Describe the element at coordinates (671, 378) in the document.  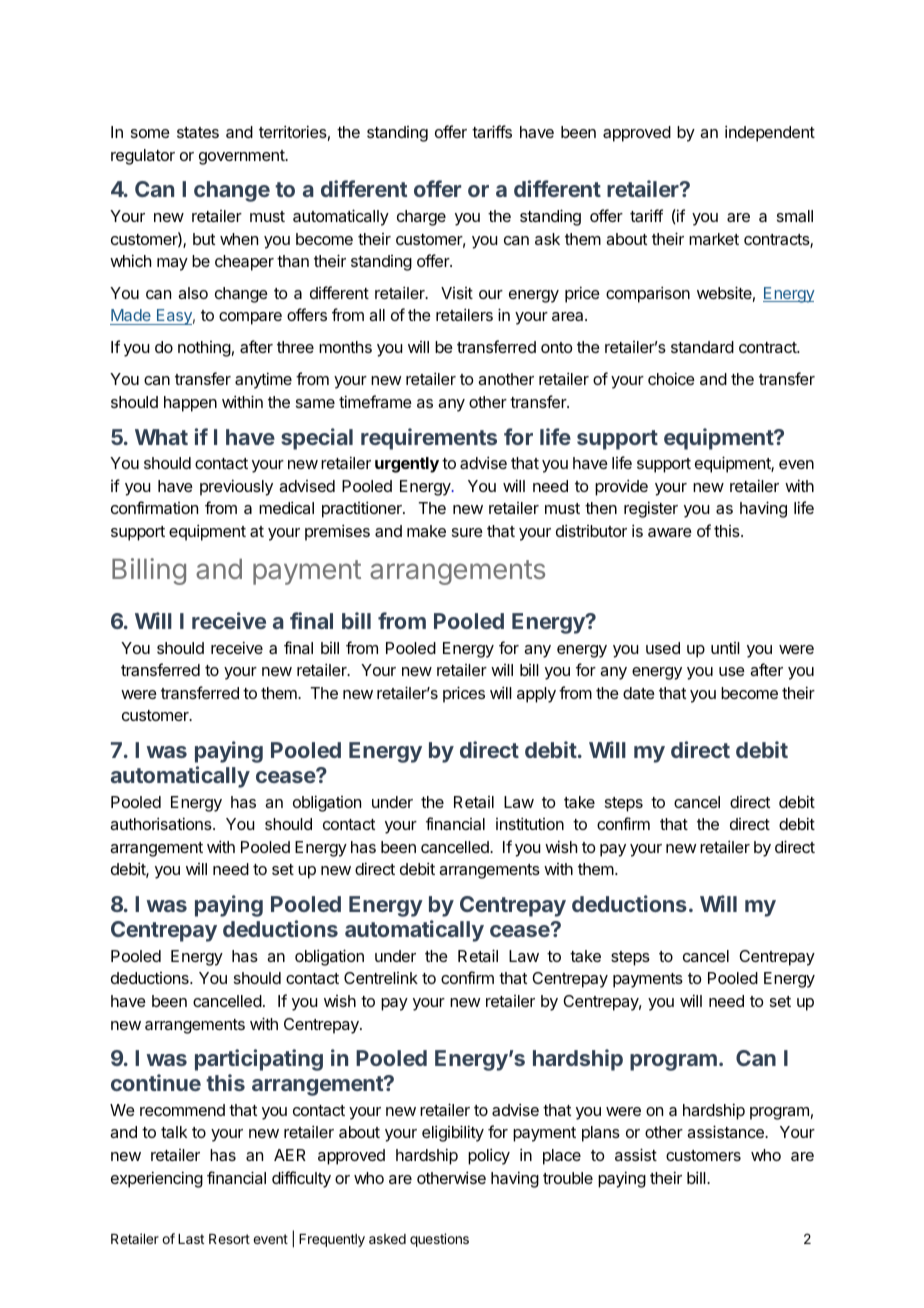
I see `choice` at that location.
